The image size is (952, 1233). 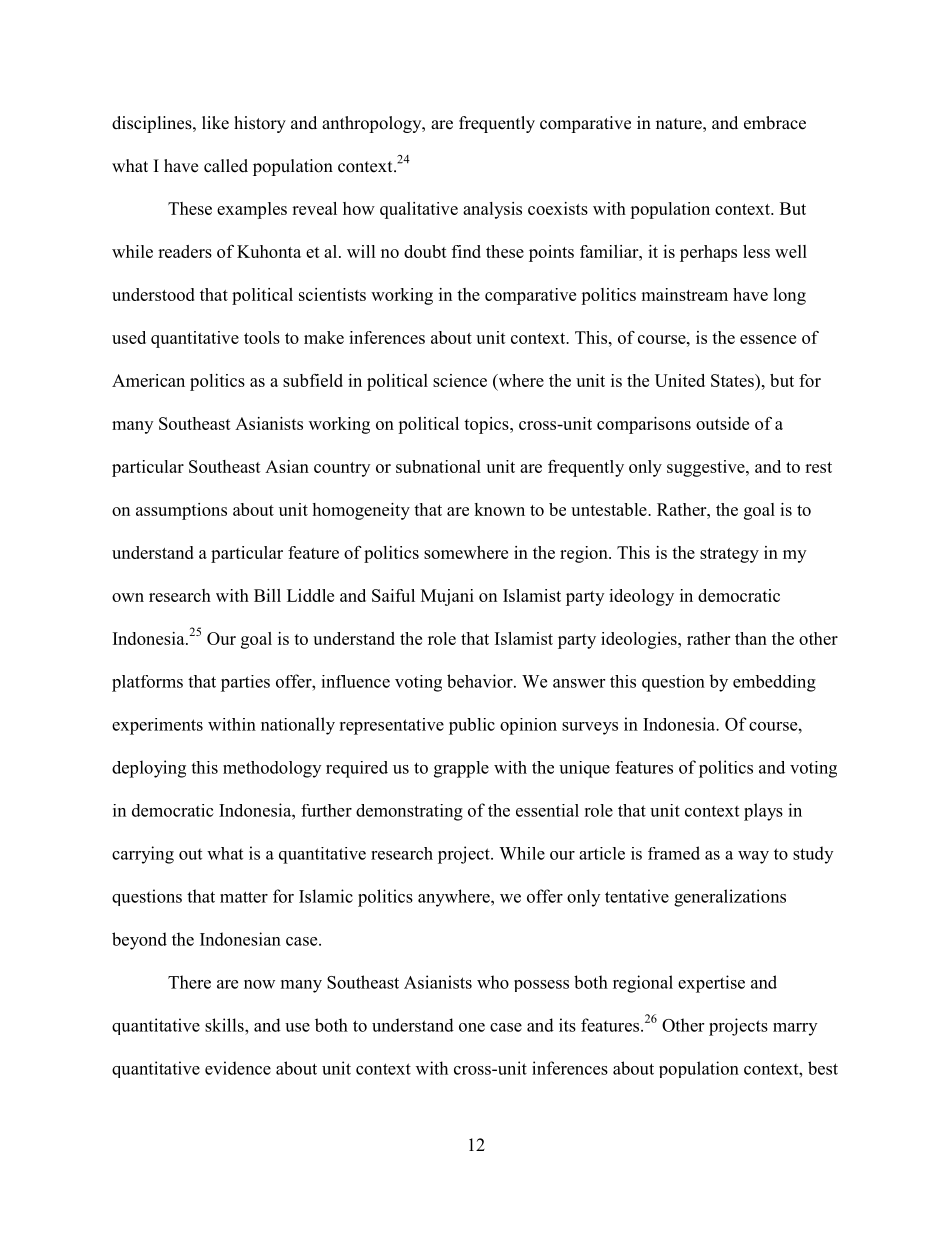 What do you see at coordinates (775, 123) in the image?
I see `embrace` at bounding box center [775, 123].
